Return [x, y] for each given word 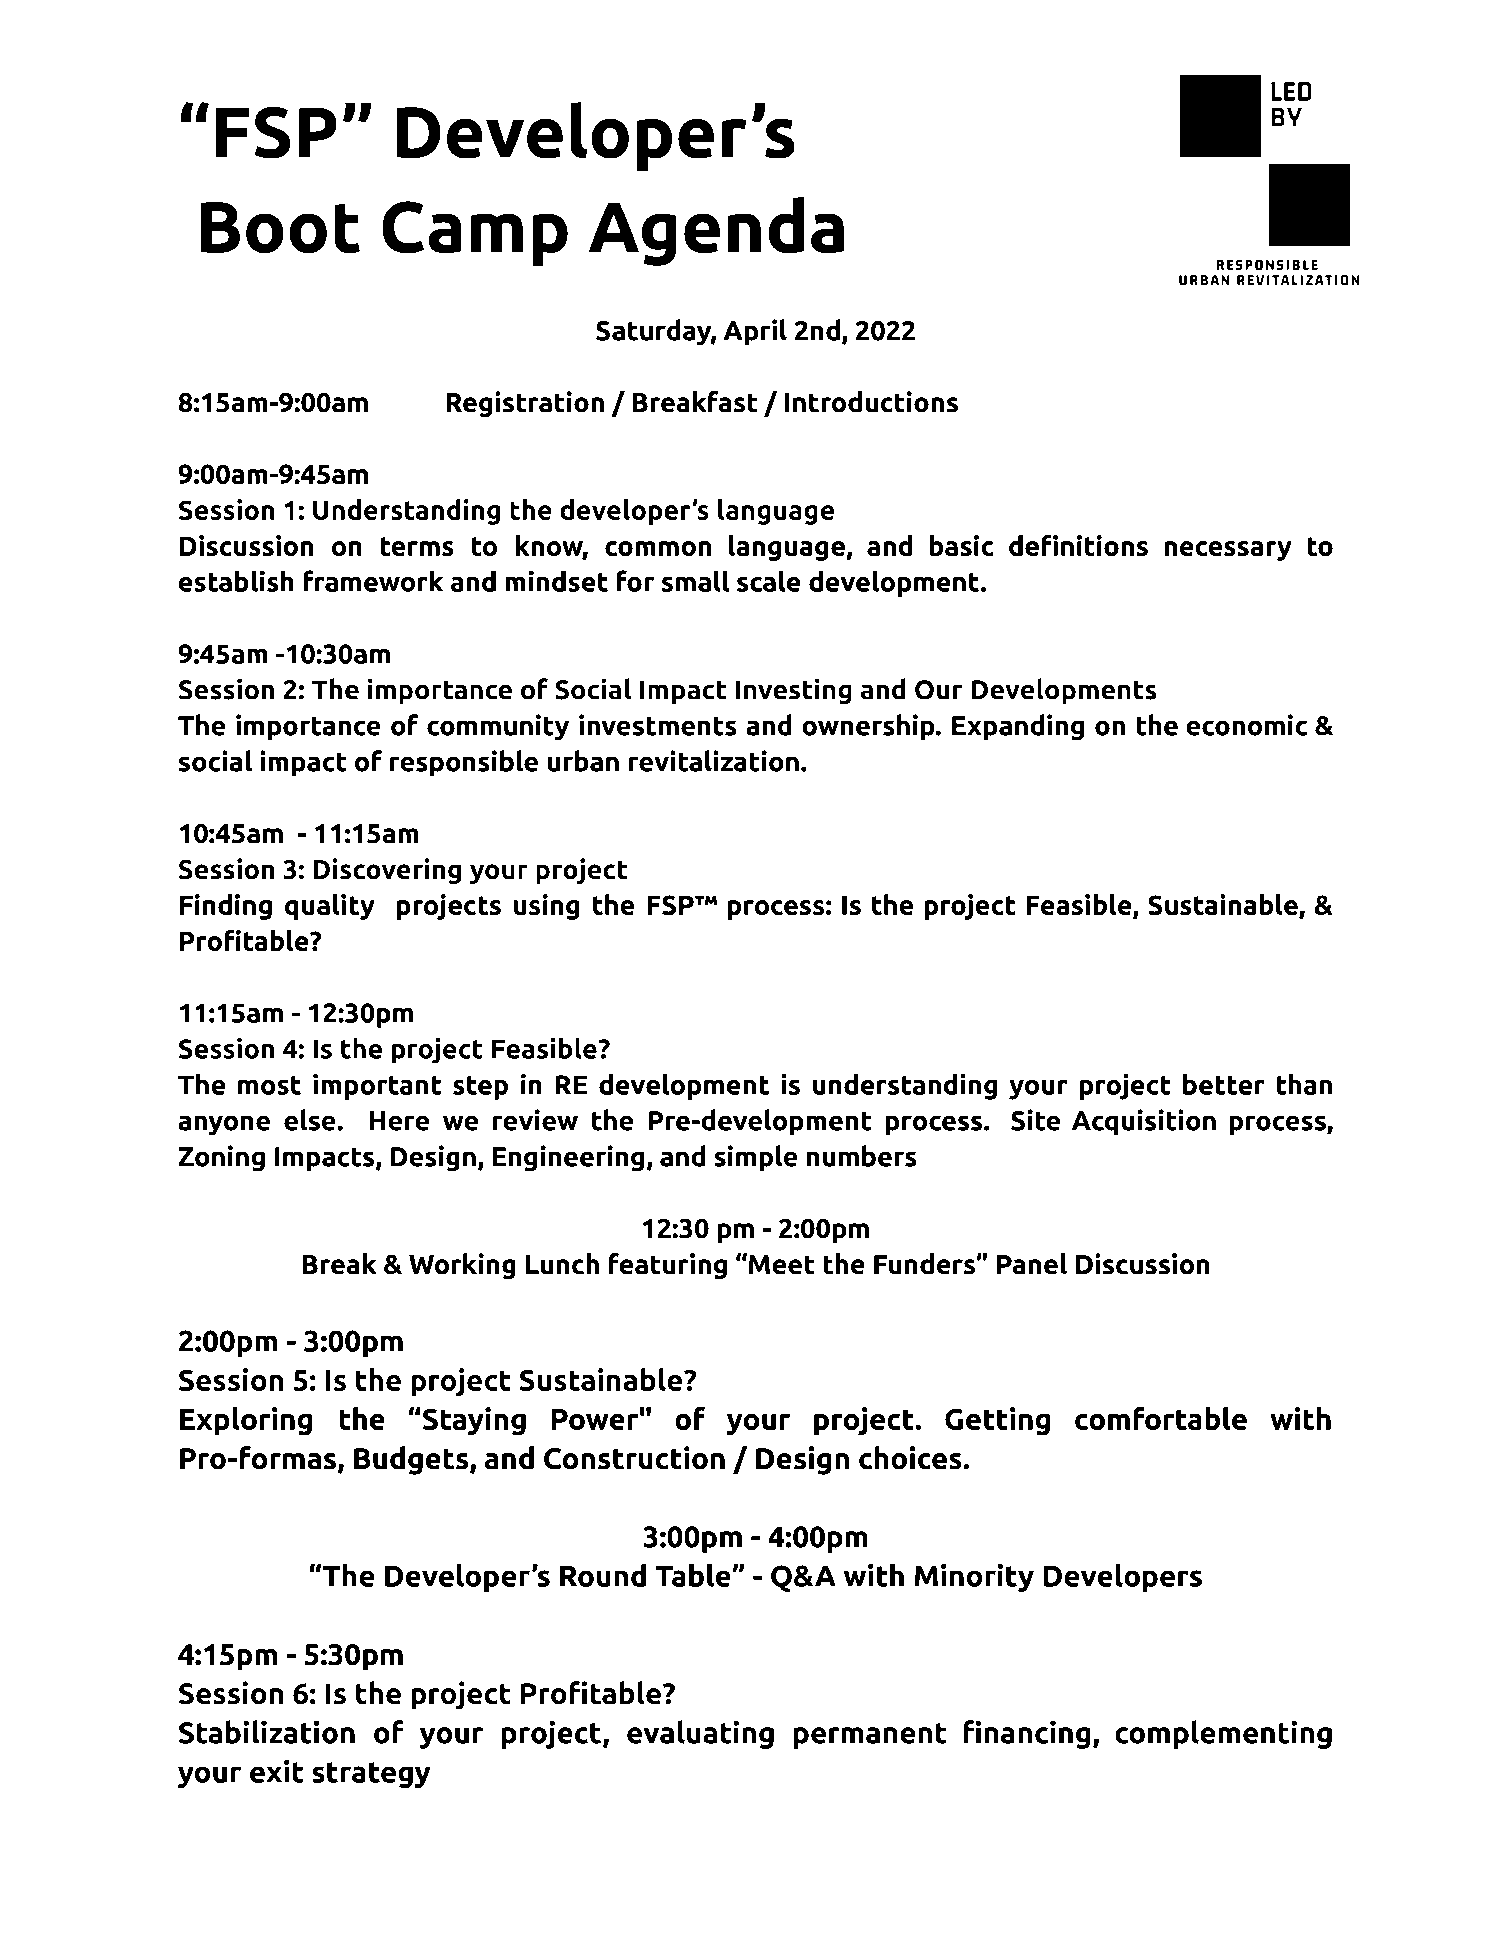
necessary [1228, 551]
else [311, 1120]
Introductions [871, 402]
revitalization [714, 761]
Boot [280, 228]
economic [1246, 725]
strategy [371, 1775]
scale [769, 581]
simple [756, 1158]
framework [373, 581]
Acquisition [1144, 1122]
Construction [634, 1458]
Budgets [412, 1460]
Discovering [387, 871]
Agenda [716, 231]
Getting [997, 1421]
